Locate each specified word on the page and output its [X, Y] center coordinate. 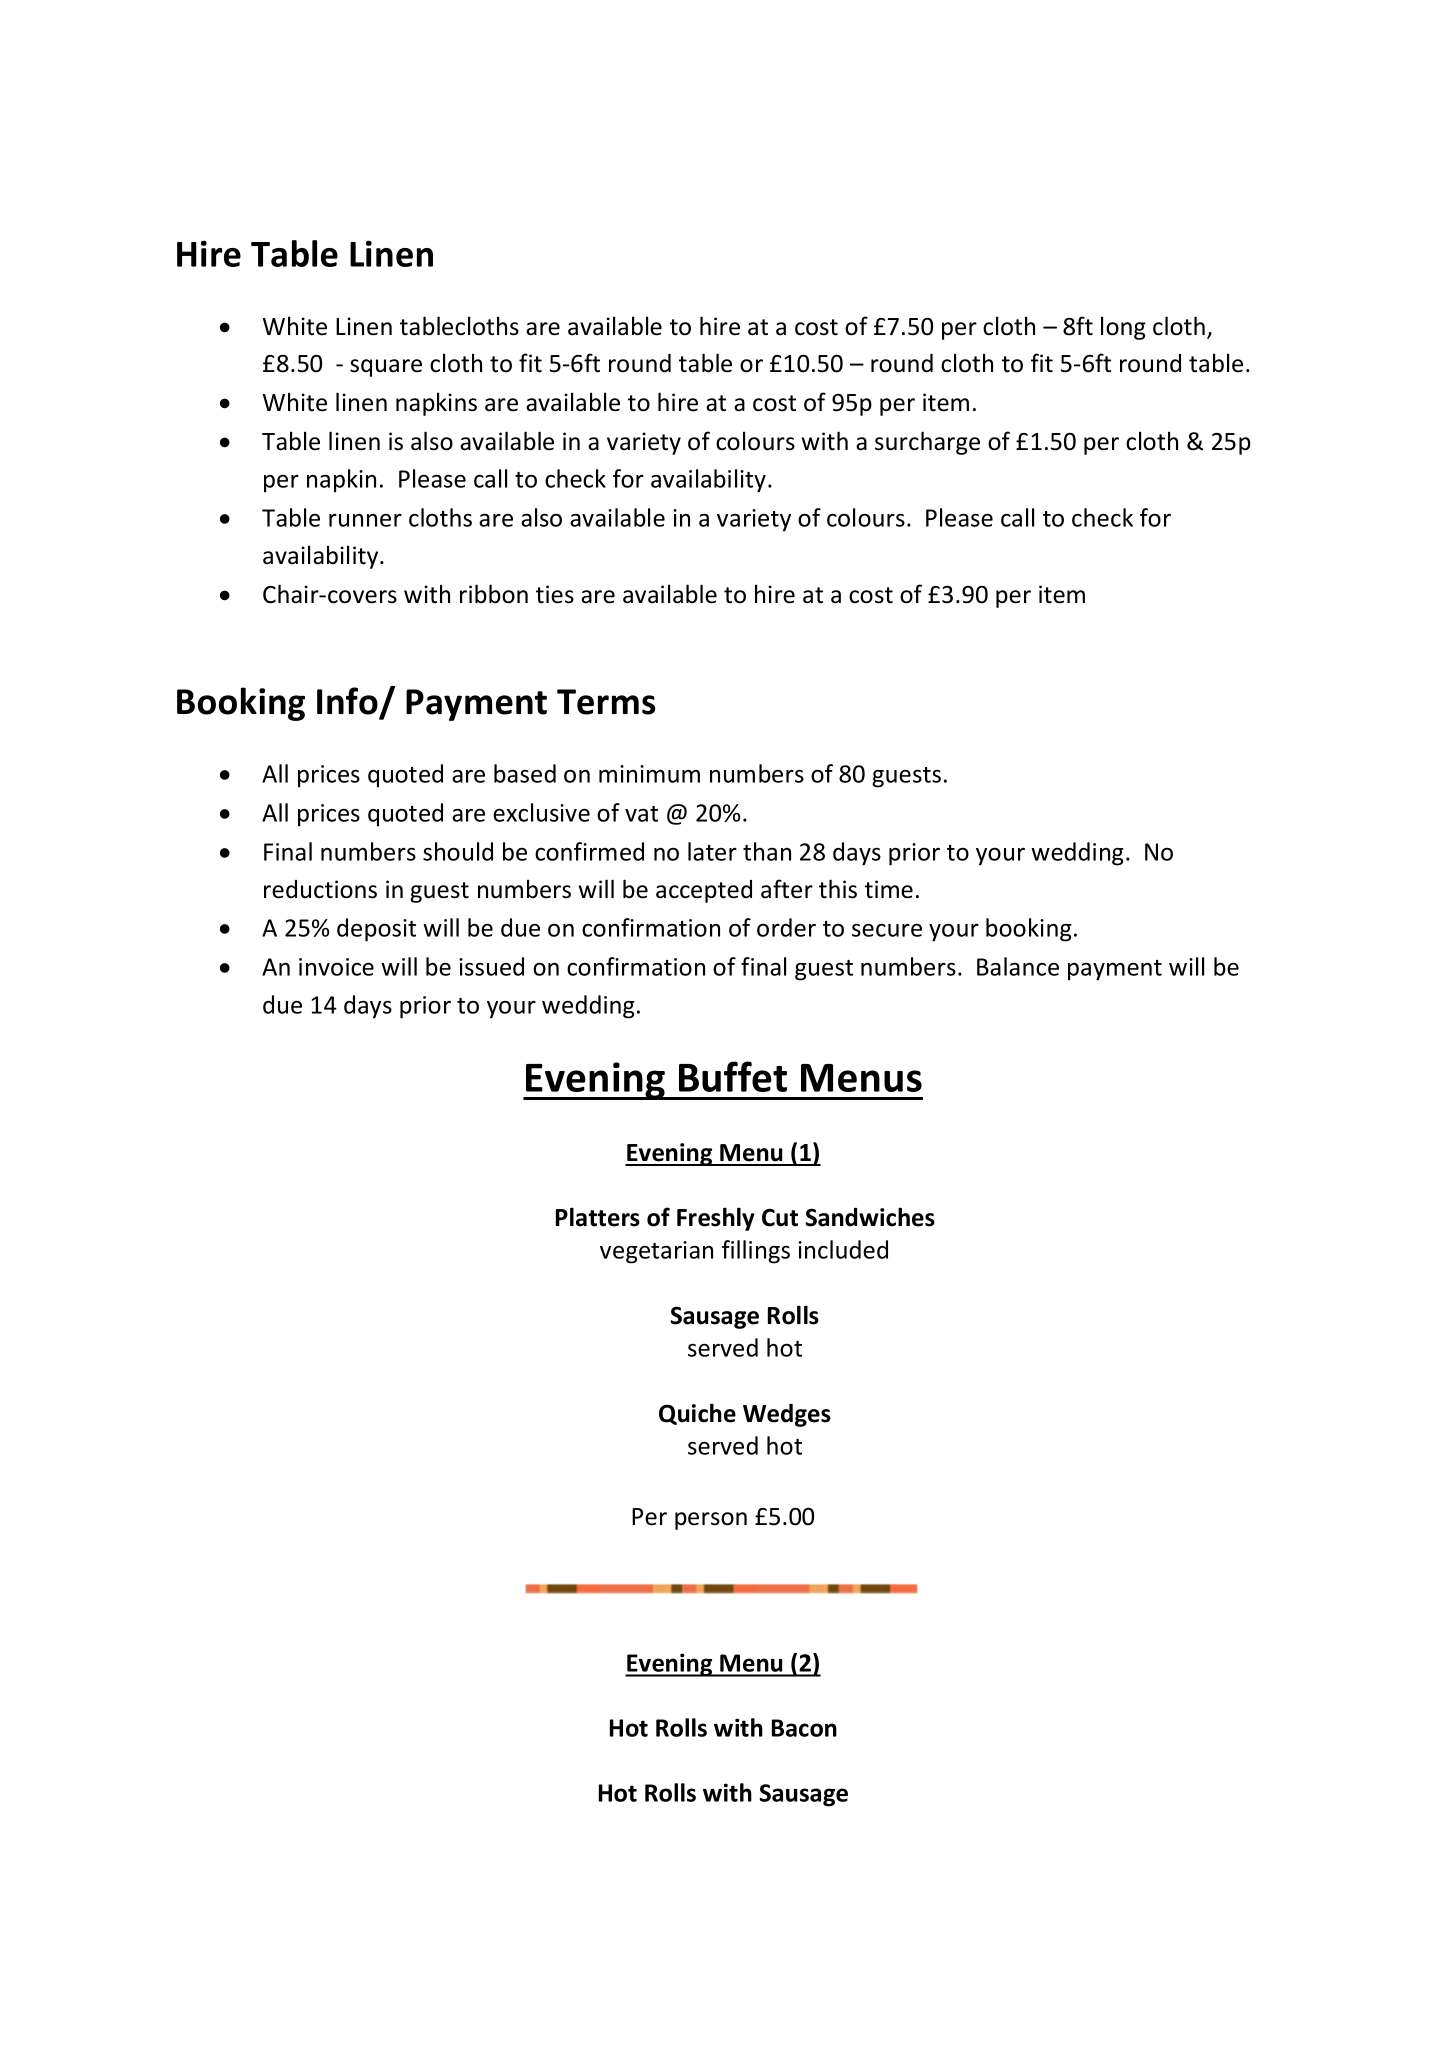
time [889, 889]
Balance [1018, 966]
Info [347, 701]
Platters [598, 1217]
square [386, 368]
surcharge [927, 443]
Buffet [733, 1076]
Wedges [787, 1415]
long [1123, 328]
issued [491, 966]
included [843, 1249]
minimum [649, 774]
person [711, 1521]
